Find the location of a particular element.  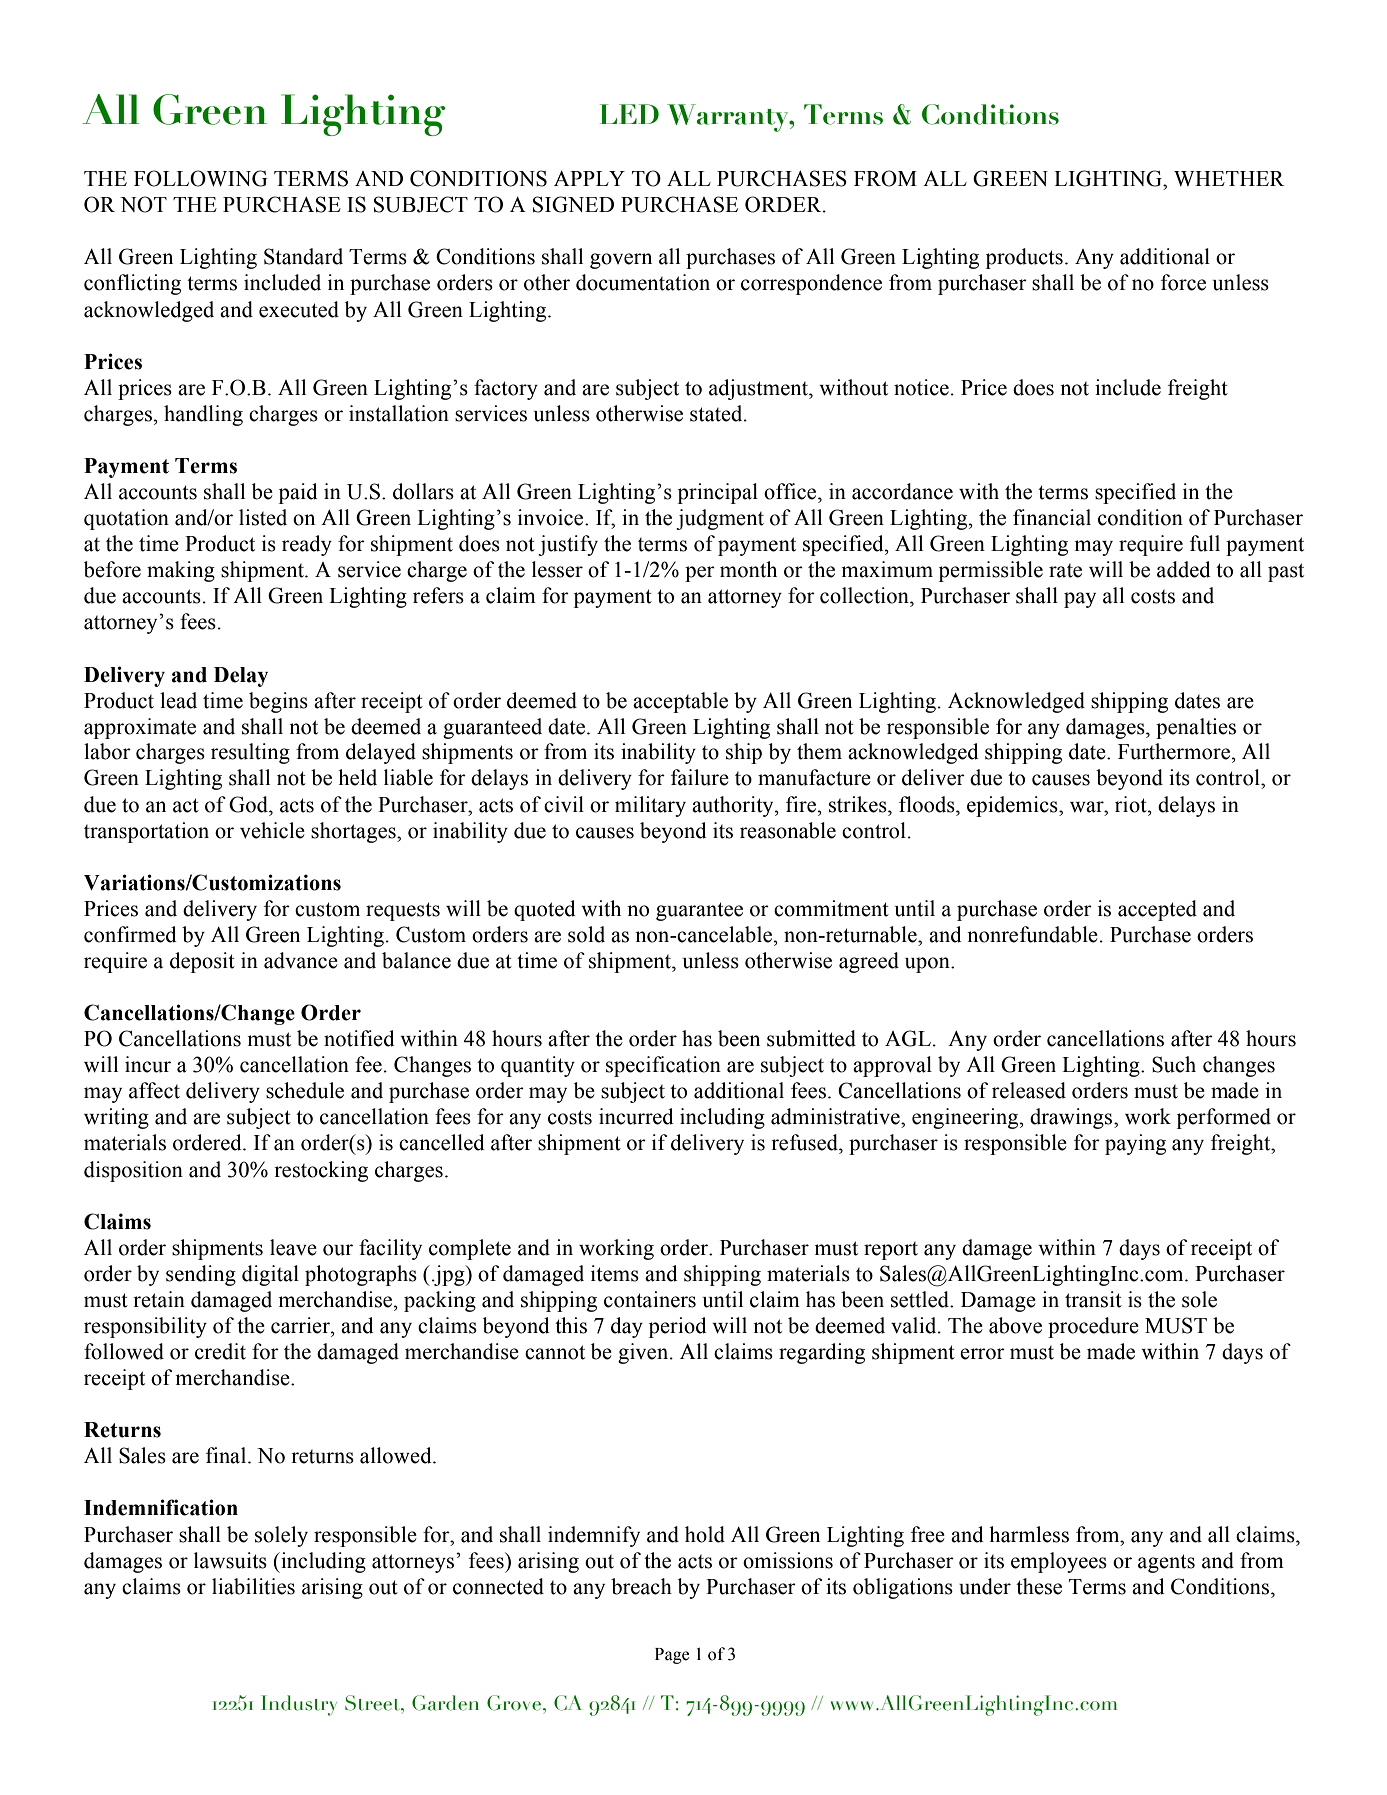

paying is located at coordinates (1135, 1144).
